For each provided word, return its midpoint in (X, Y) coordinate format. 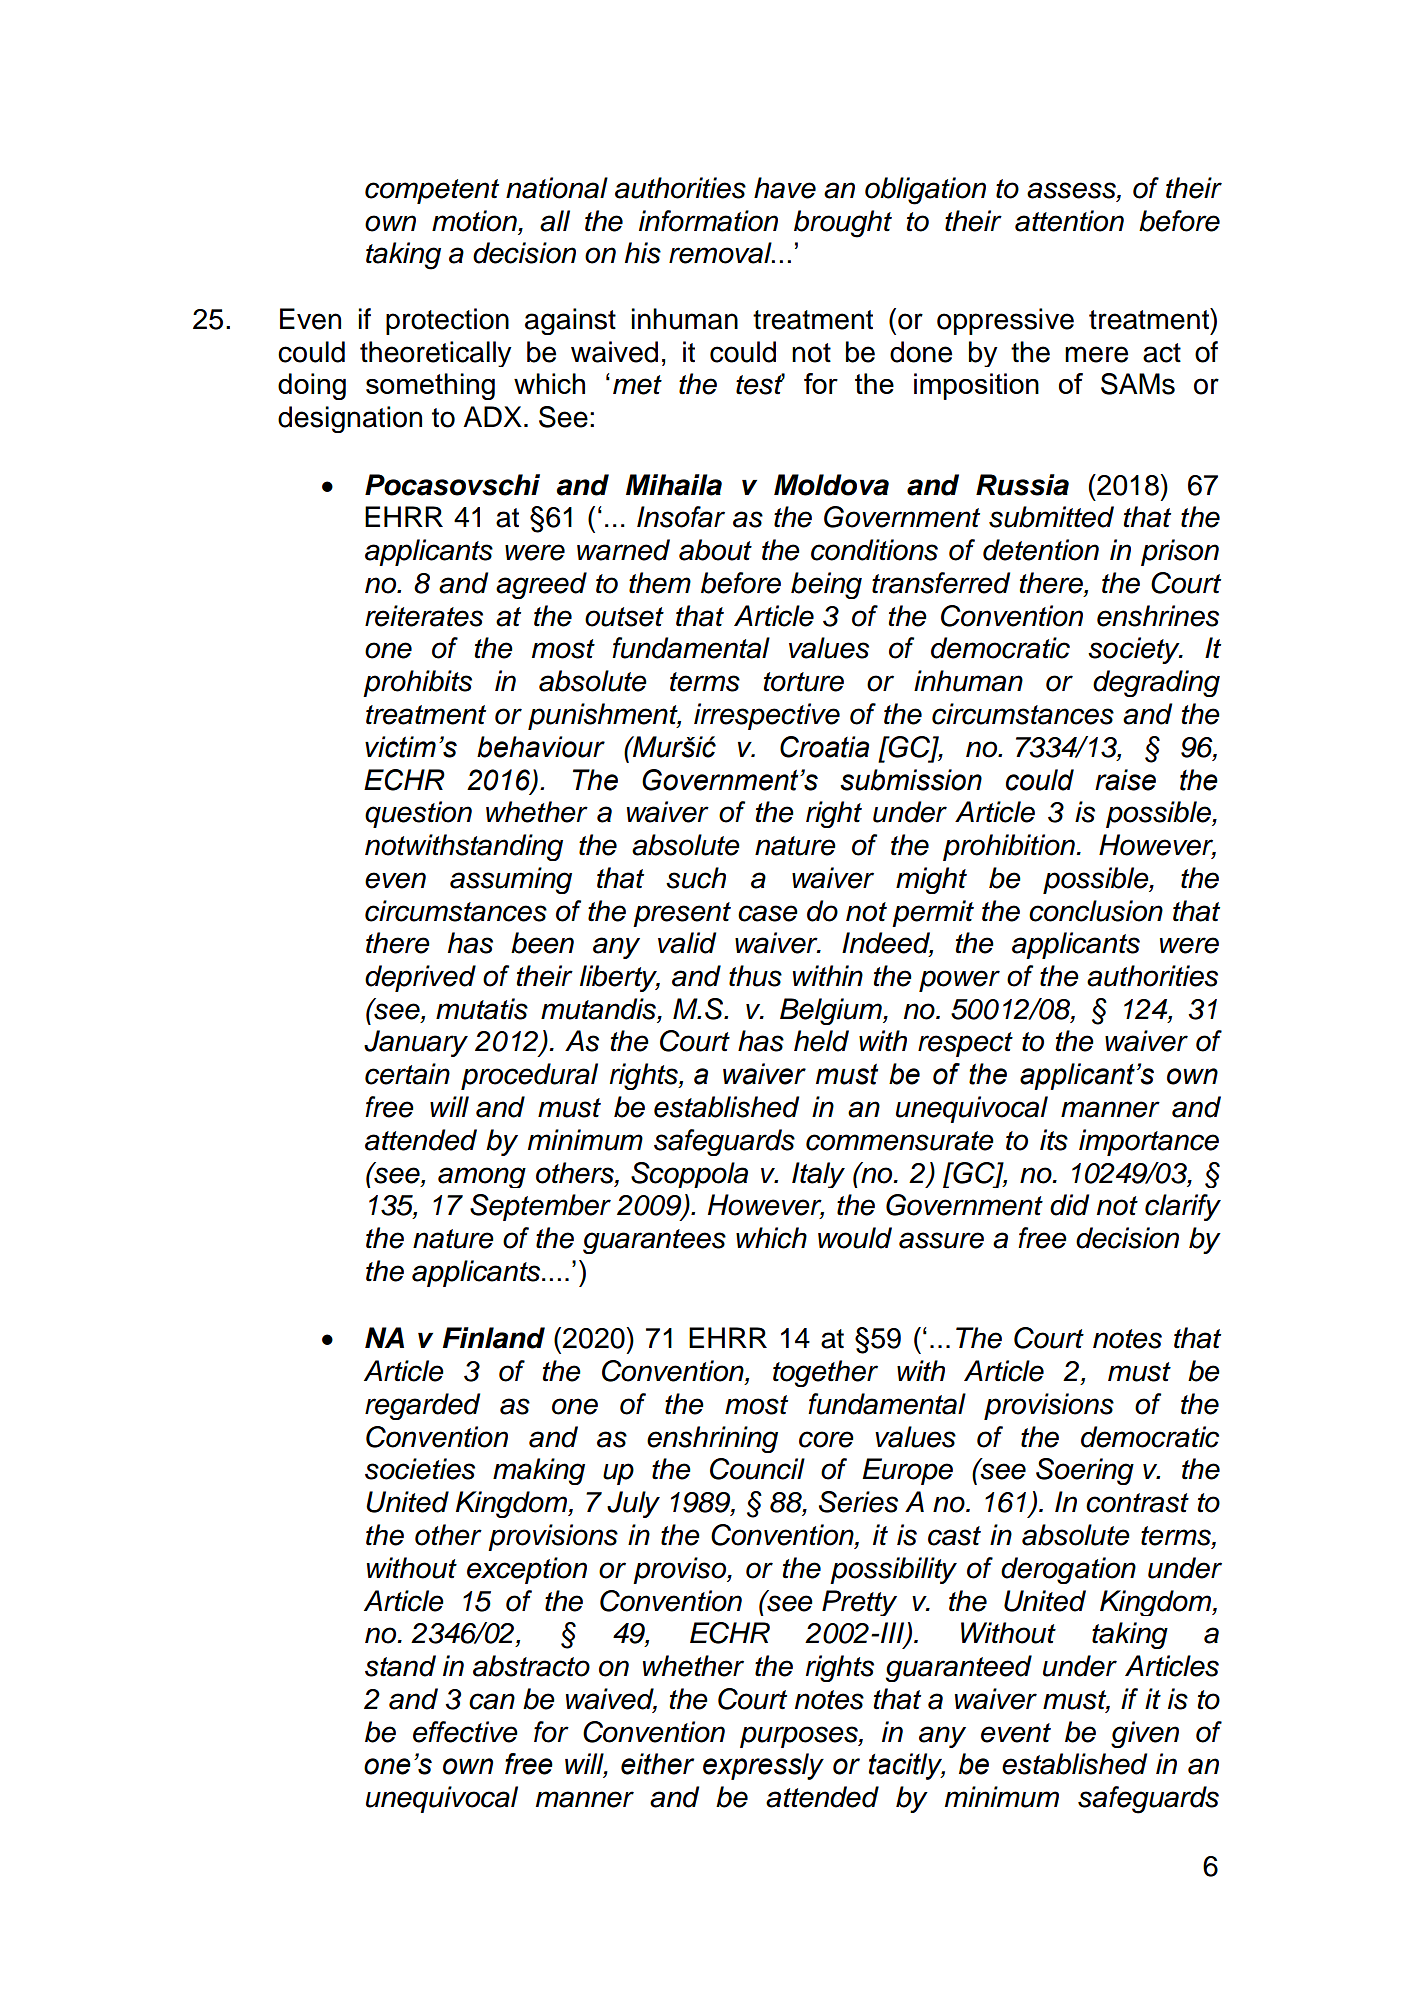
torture (803, 682)
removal (721, 253)
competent (432, 191)
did (1069, 1205)
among (482, 1177)
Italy (818, 1175)
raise (1125, 780)
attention (1069, 221)
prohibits (417, 683)
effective (465, 1732)
